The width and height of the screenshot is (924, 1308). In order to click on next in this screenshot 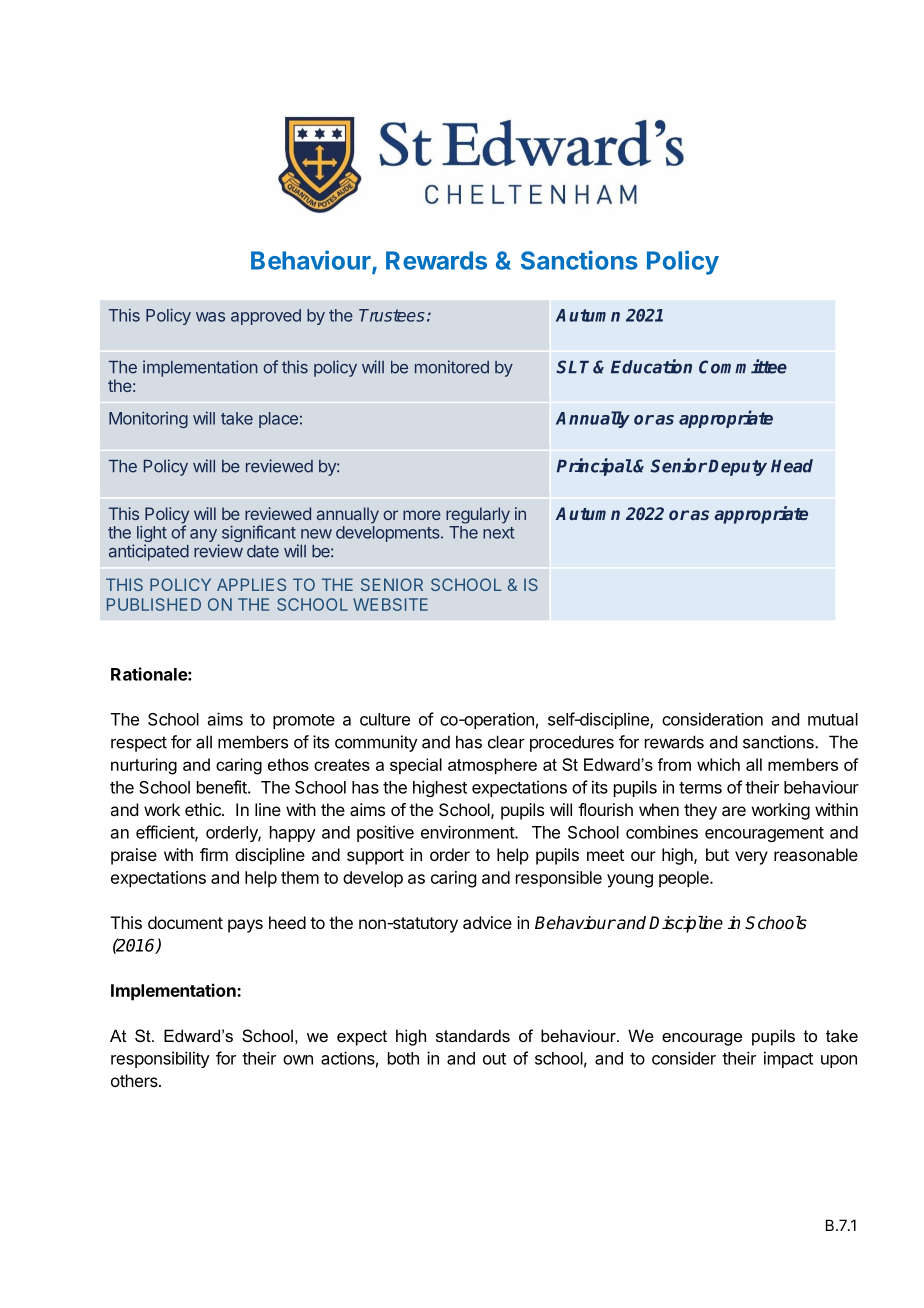, I will do `click(498, 533)`.
